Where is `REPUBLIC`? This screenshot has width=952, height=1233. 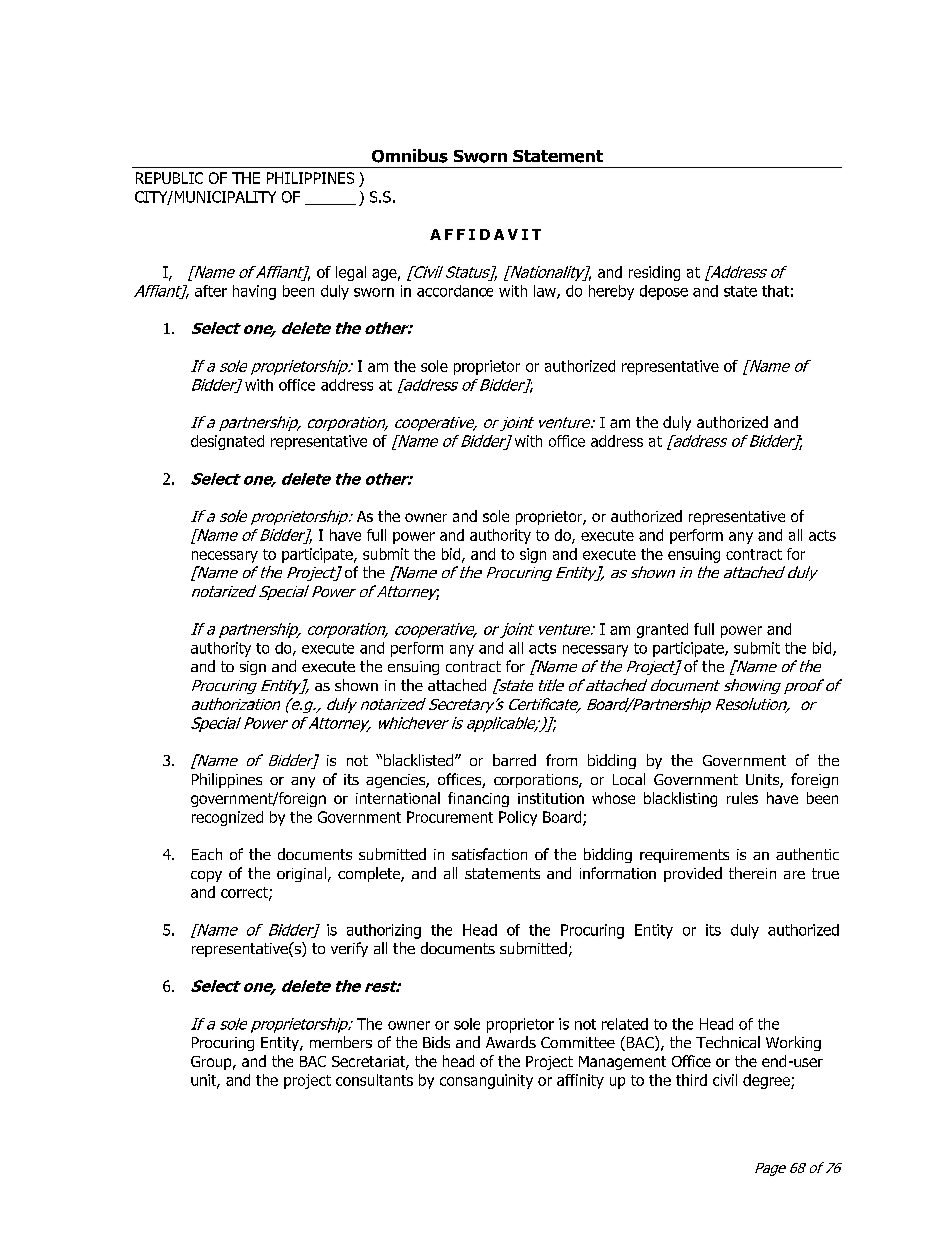 REPUBLIC is located at coordinates (169, 178).
